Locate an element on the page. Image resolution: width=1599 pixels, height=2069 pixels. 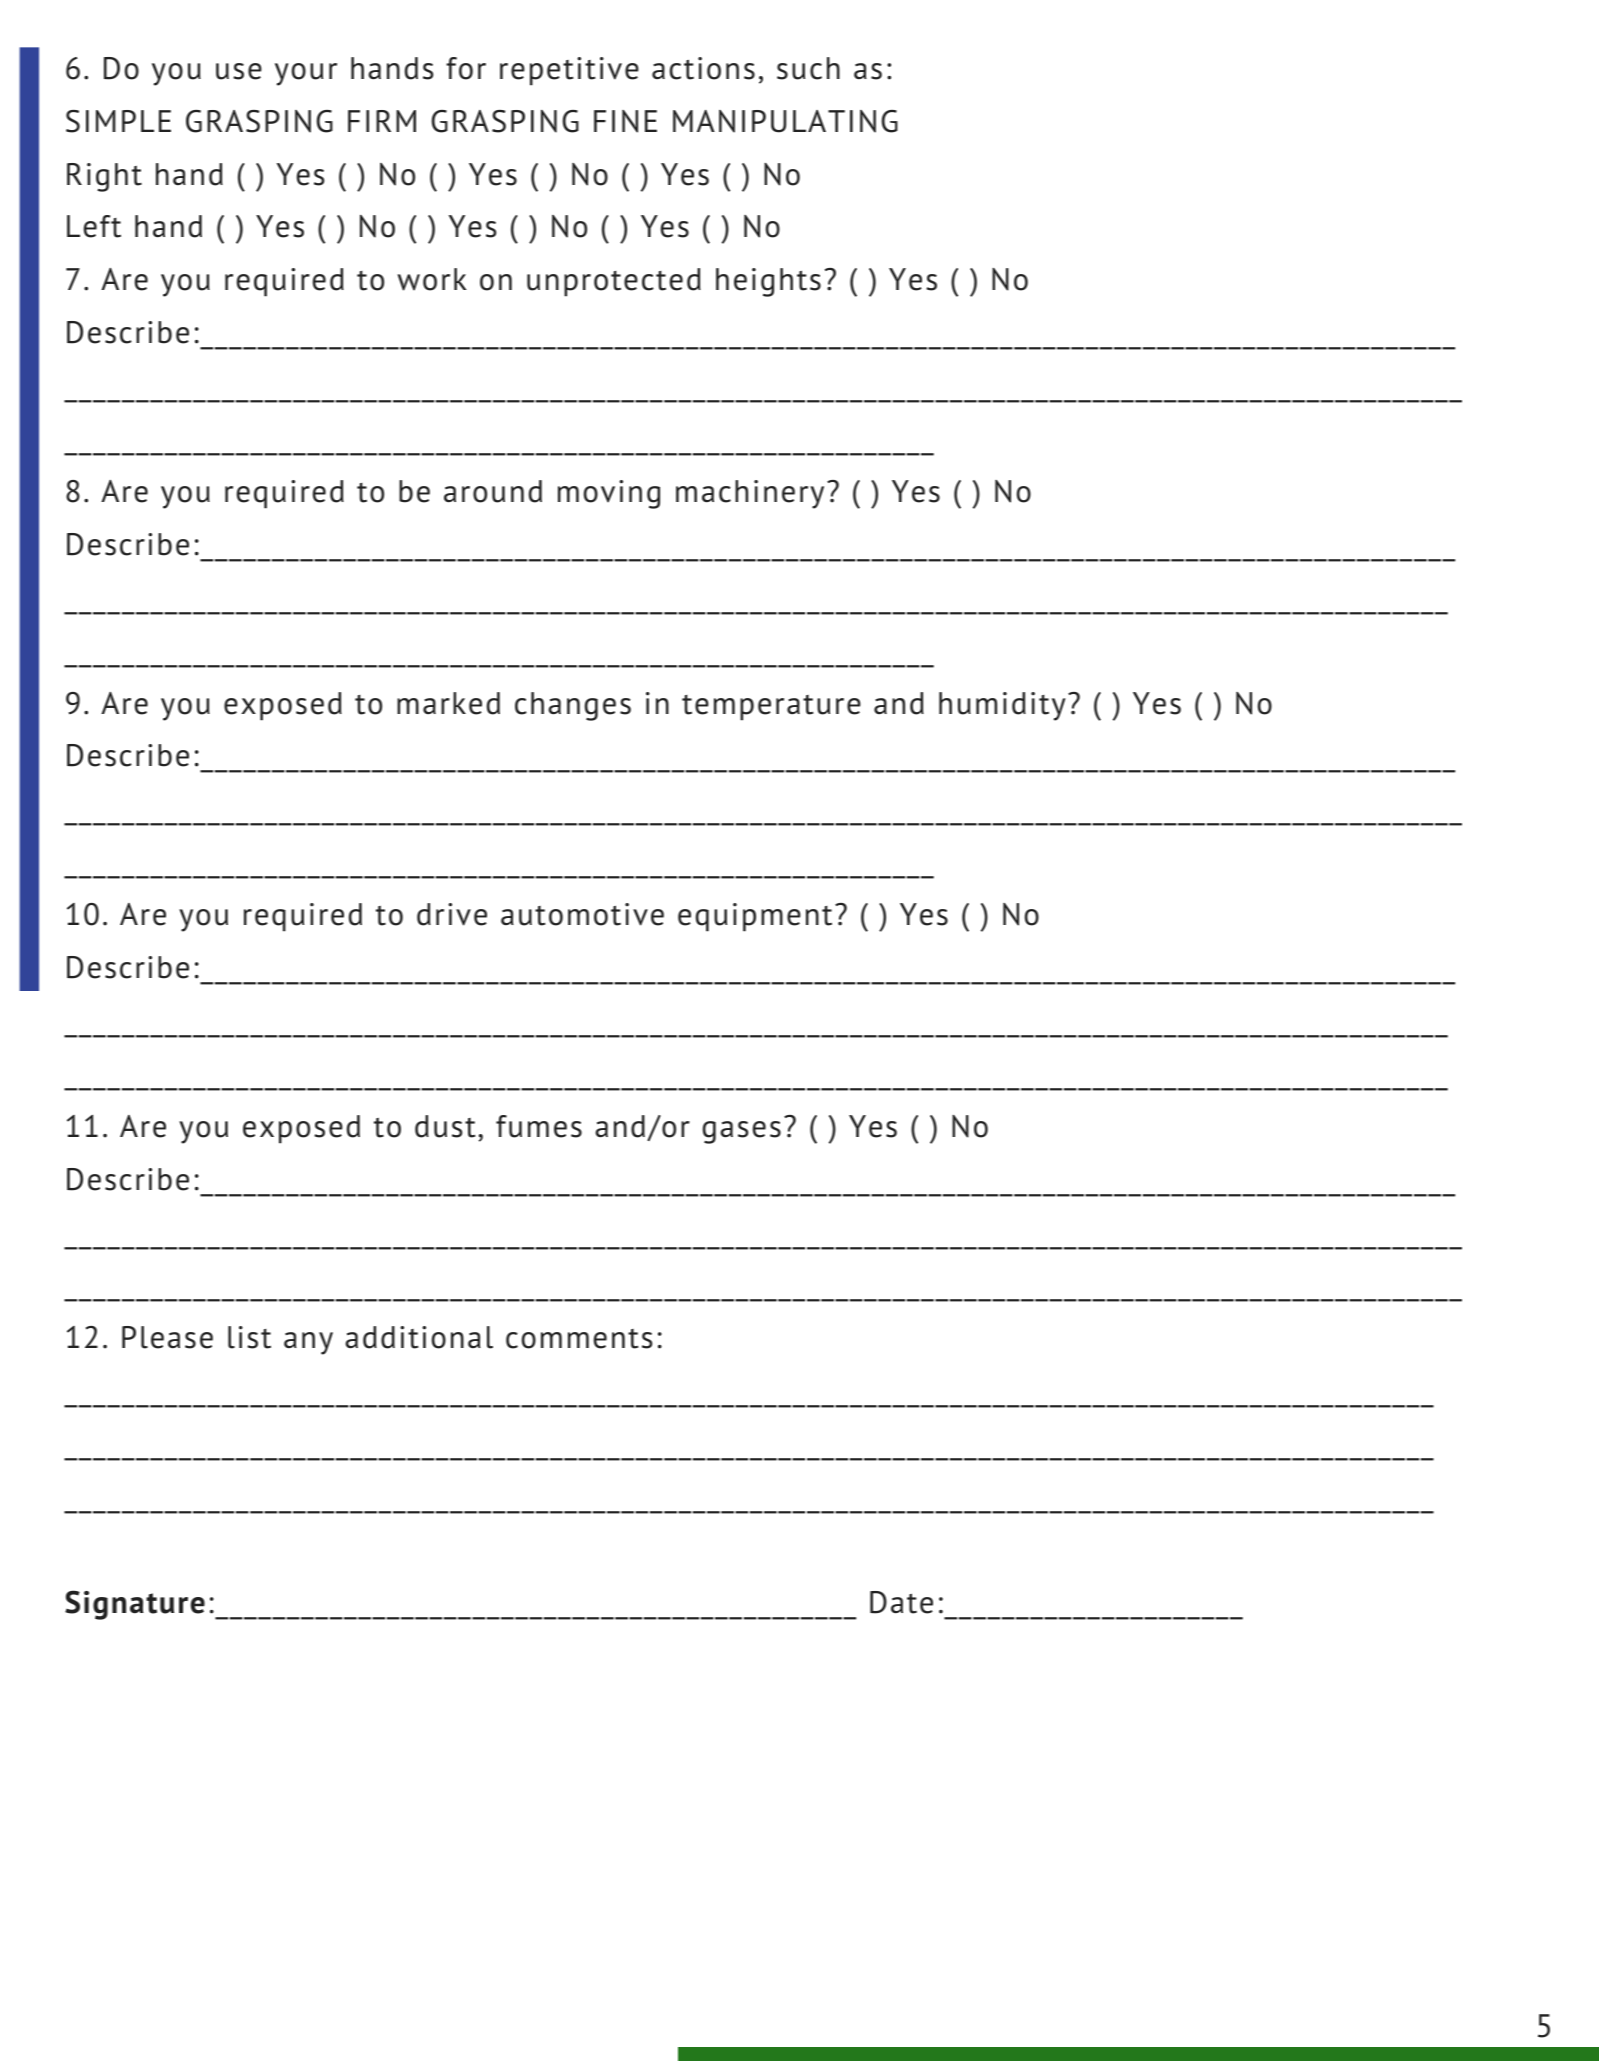
gases is located at coordinates (742, 1132).
